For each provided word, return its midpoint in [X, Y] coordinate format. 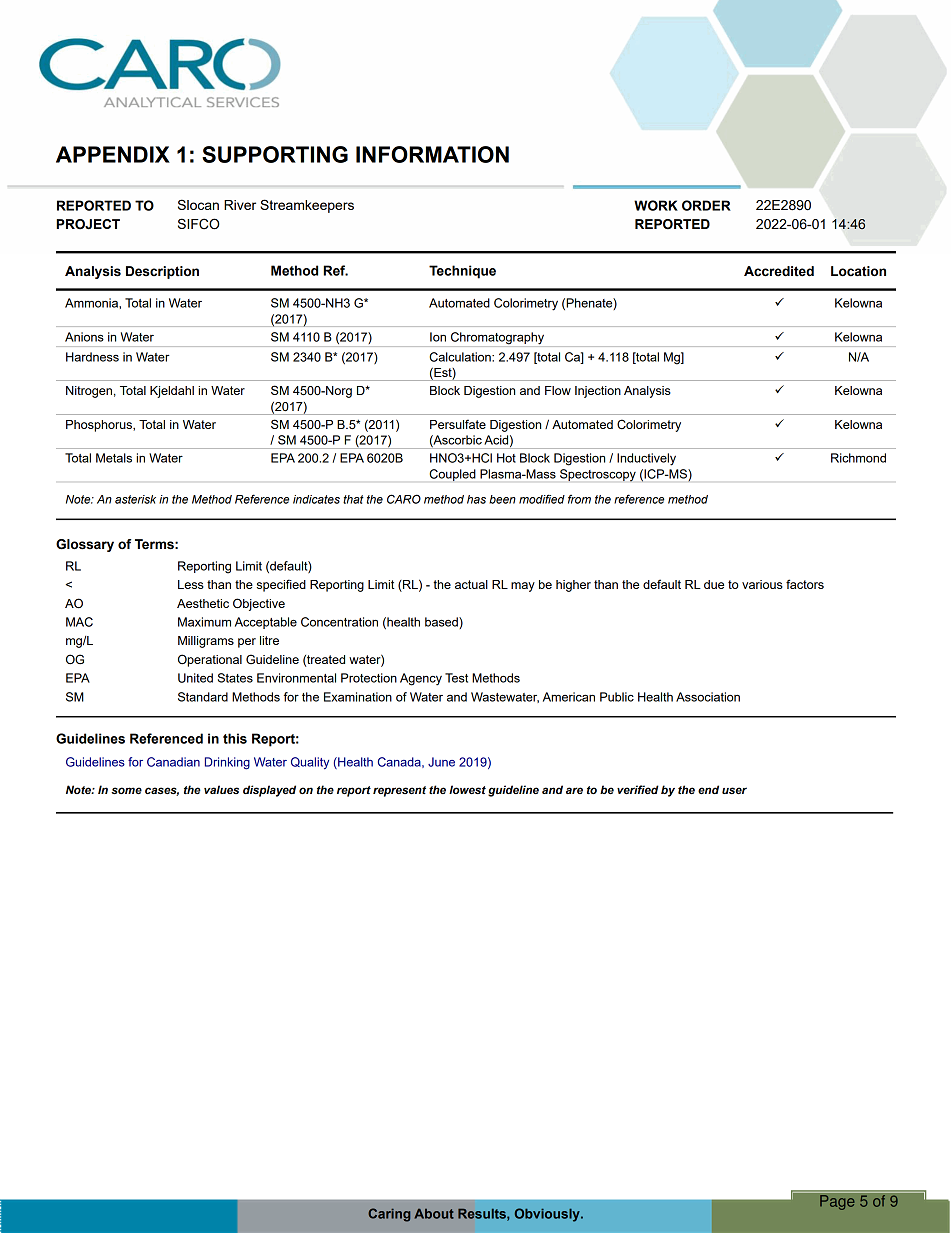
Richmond [858, 458]
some [126, 790]
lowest [467, 789]
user [734, 790]
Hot [506, 458]
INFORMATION [432, 154]
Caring [389, 1215]
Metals [114, 458]
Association [708, 697]
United [195, 678]
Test [456, 678]
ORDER [706, 205]
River [240, 205]
